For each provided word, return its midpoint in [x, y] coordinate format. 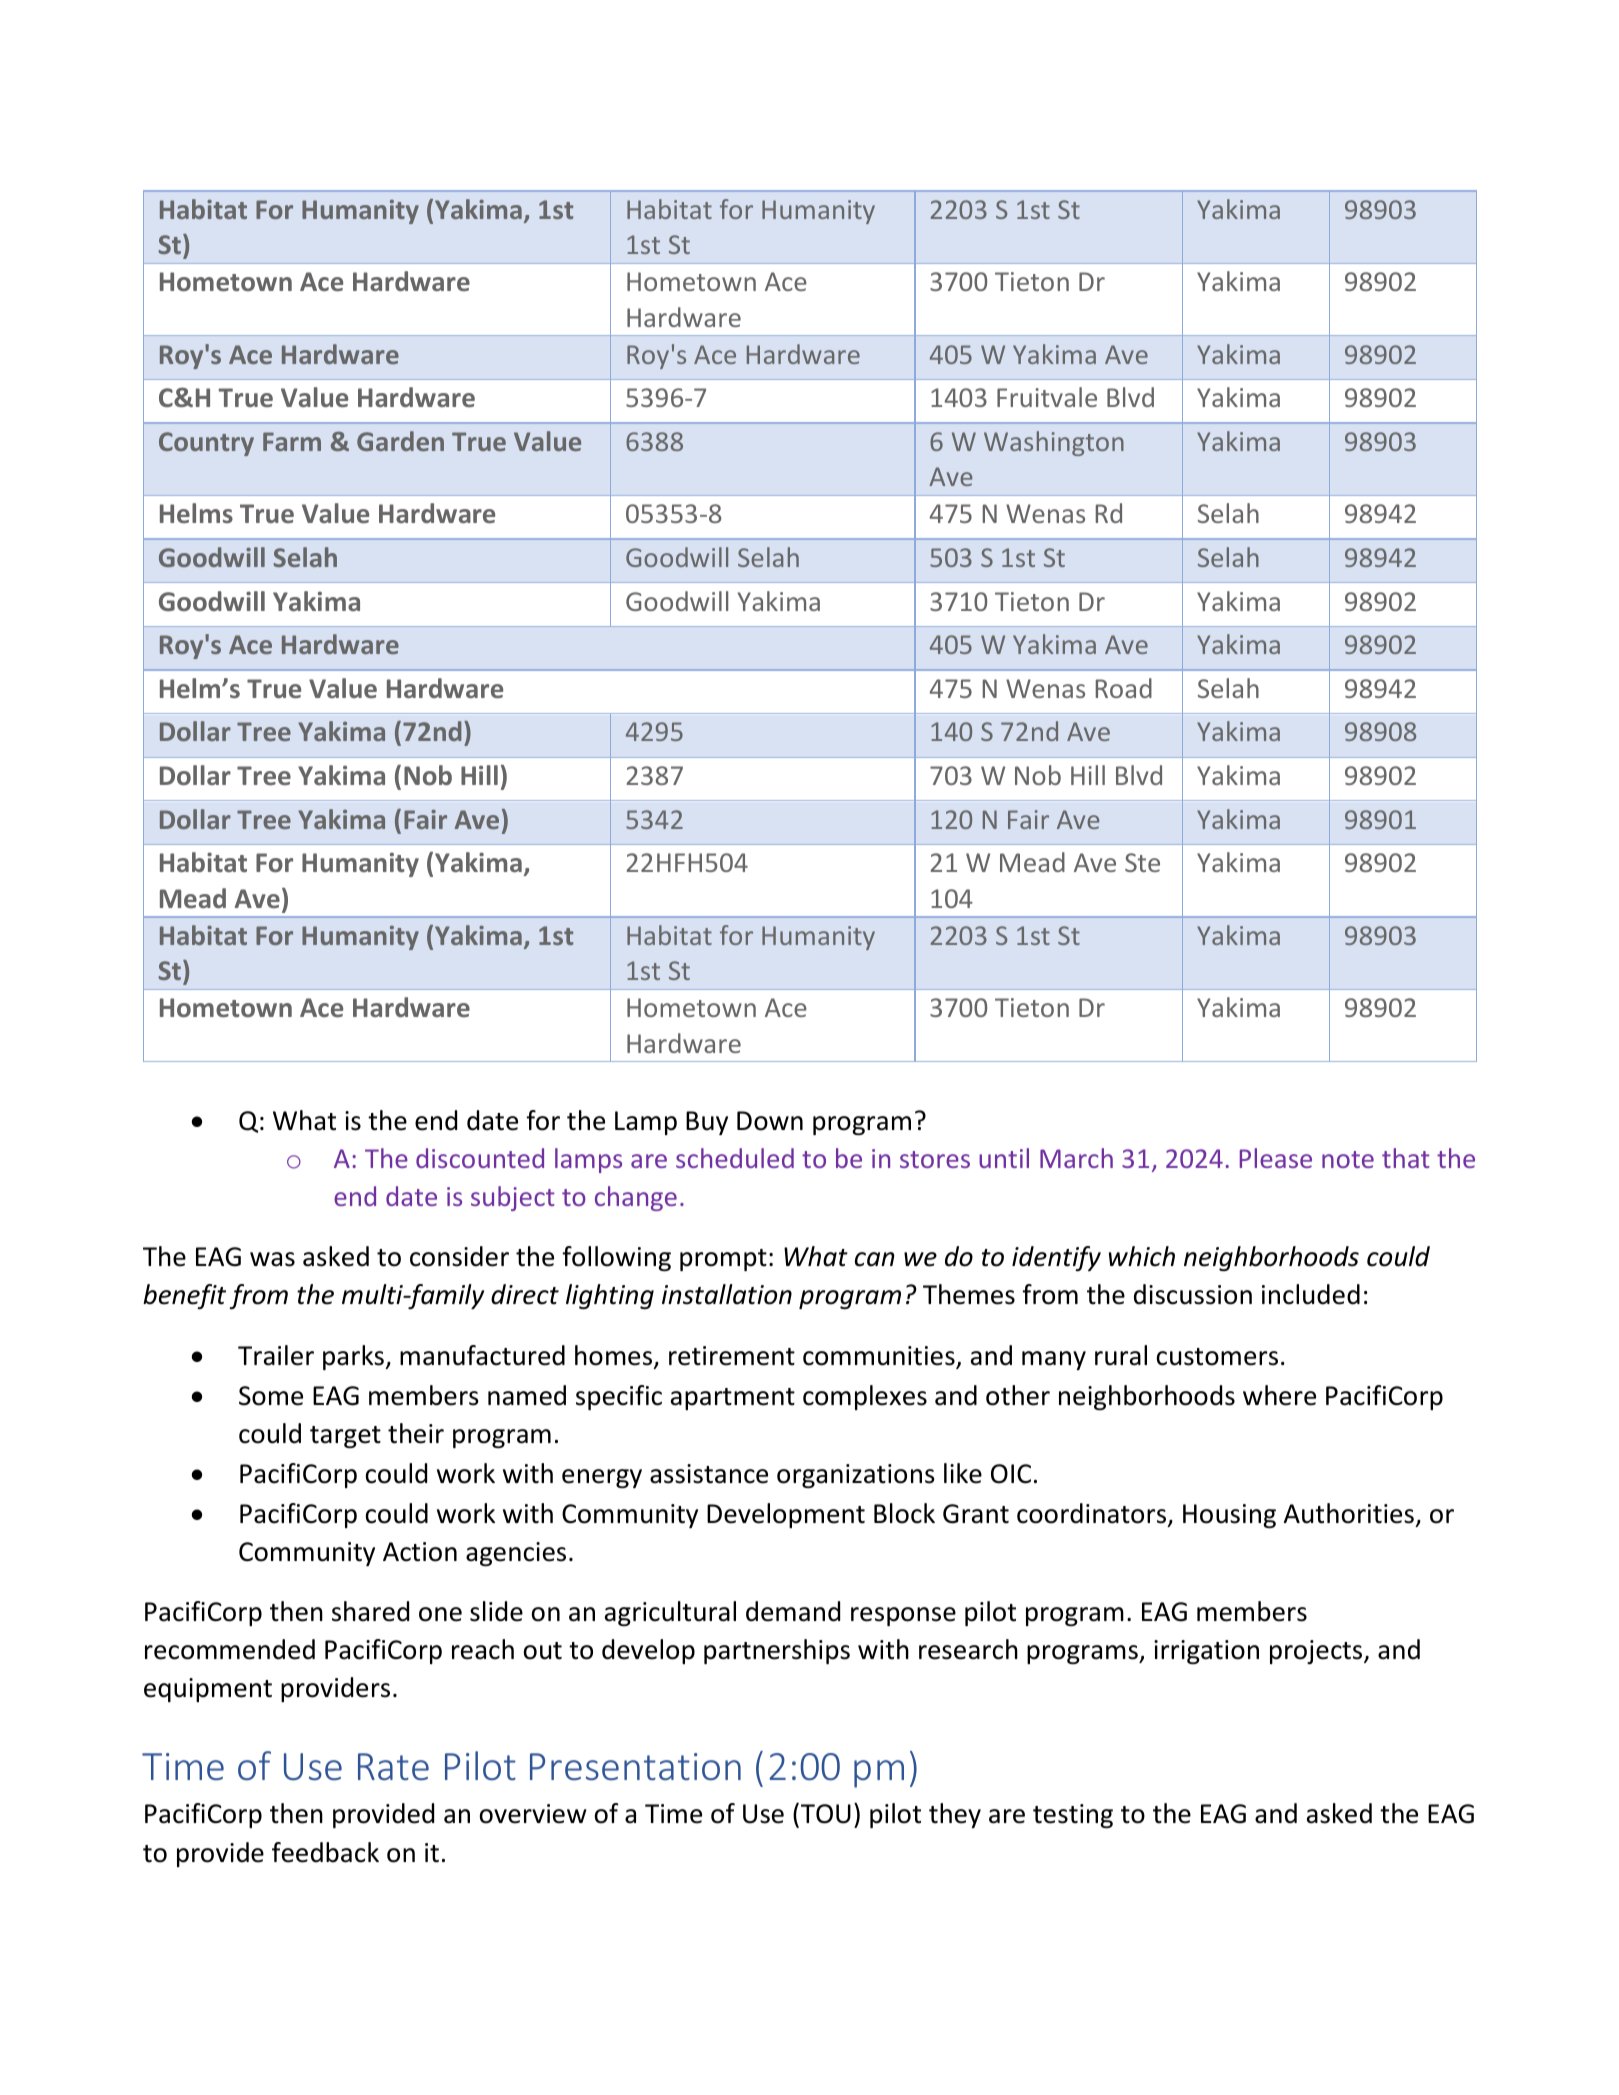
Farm [292, 441]
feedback [325, 1852]
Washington [1054, 443]
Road [1124, 688]
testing [1073, 1816]
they [955, 1815]
